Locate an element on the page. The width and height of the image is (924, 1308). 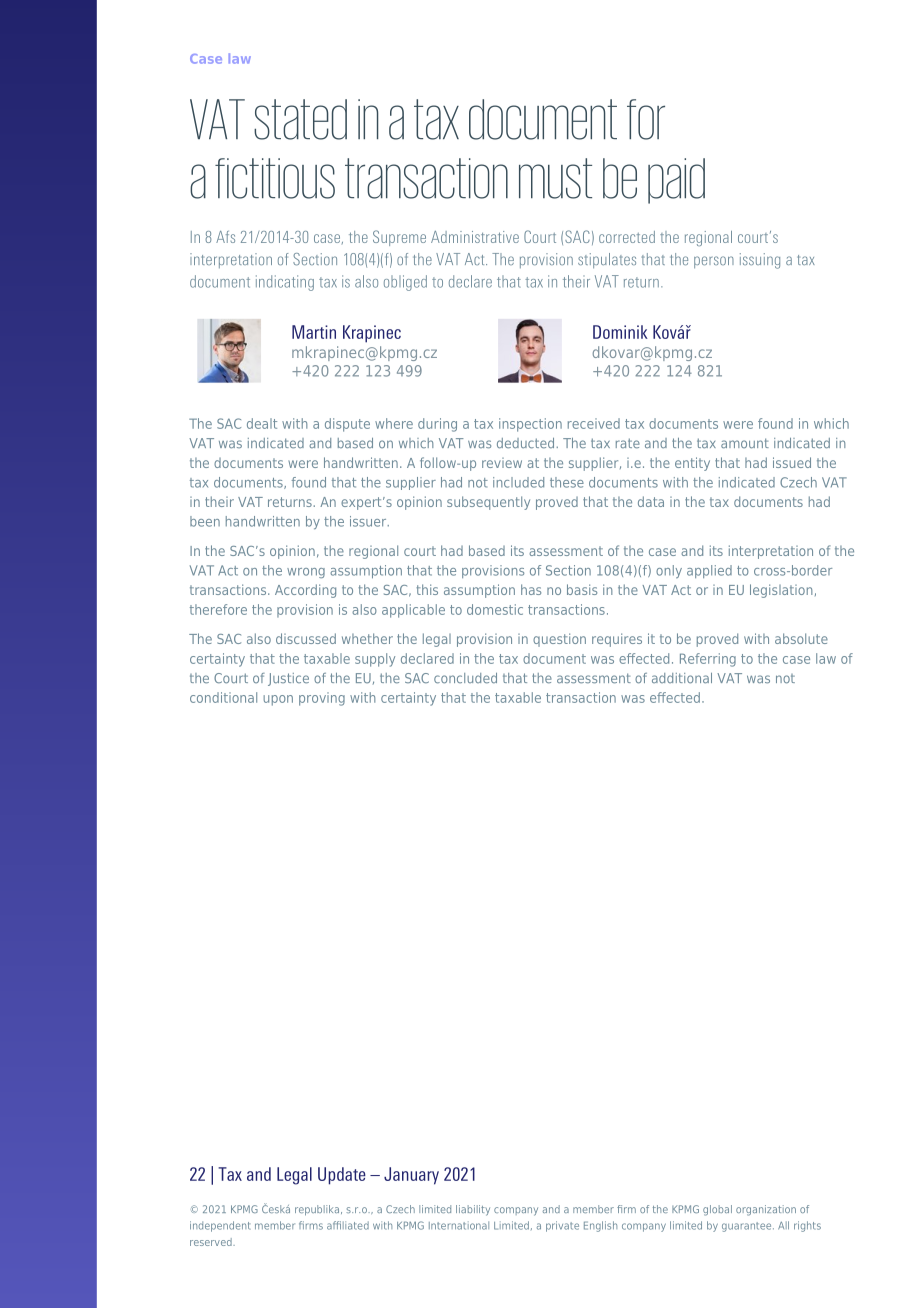
liability is located at coordinates (473, 1210).
